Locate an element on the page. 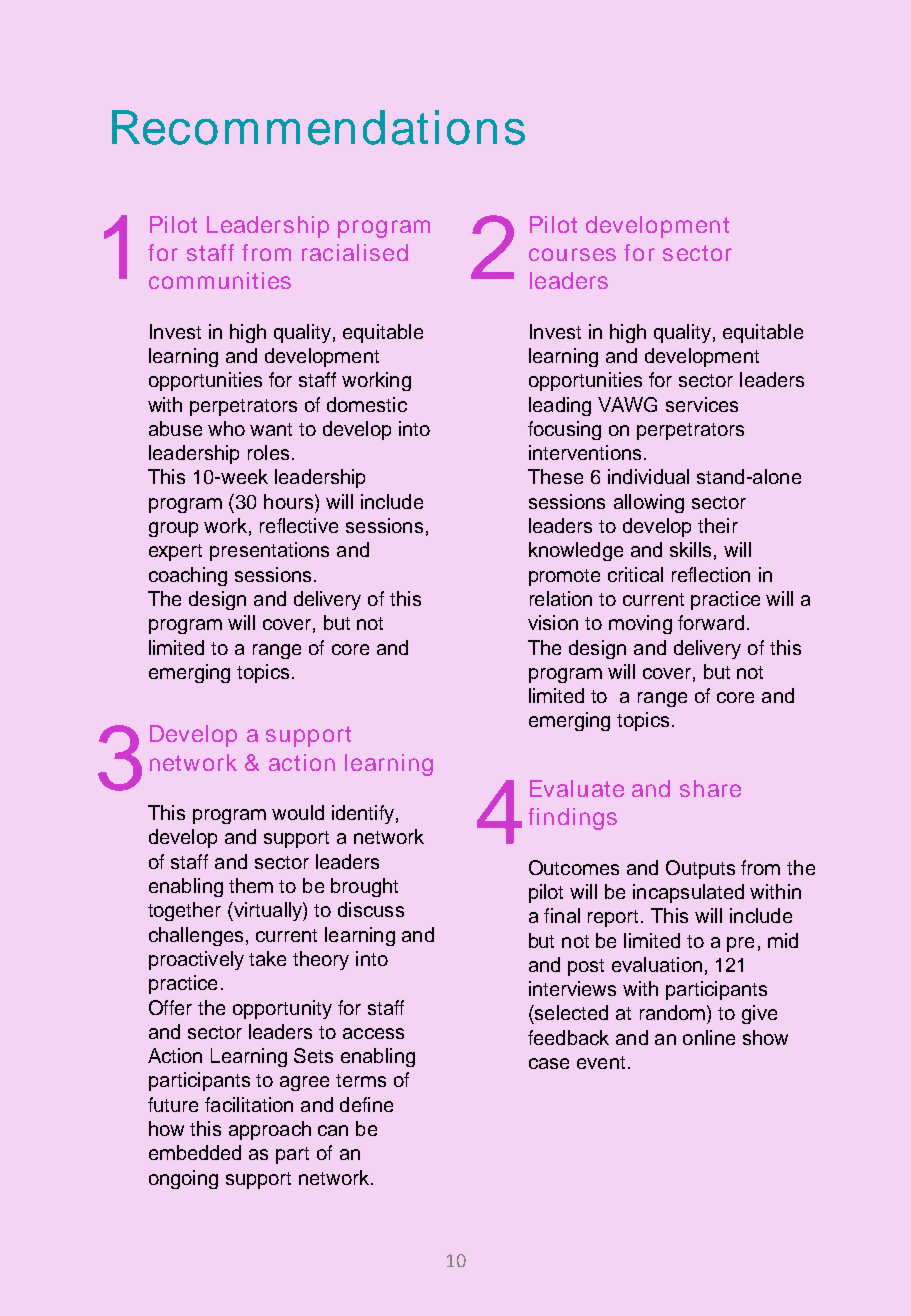 This page has height=1316, width=911. hours is located at coordinates (290, 501).
